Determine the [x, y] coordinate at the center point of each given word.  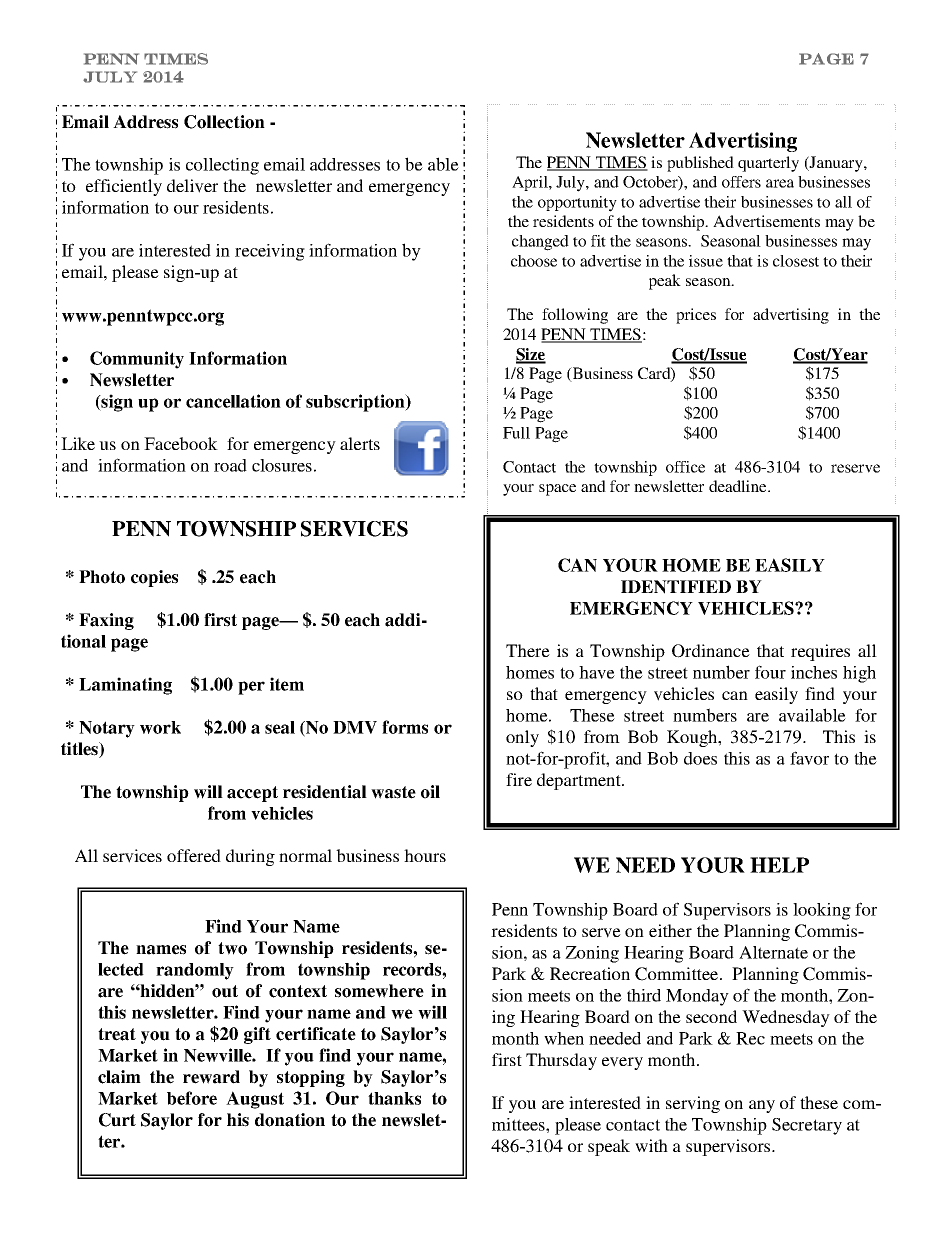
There [528, 650]
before [192, 1098]
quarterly [768, 164]
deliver [192, 186]
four [770, 672]
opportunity [577, 204]
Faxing [106, 621]
